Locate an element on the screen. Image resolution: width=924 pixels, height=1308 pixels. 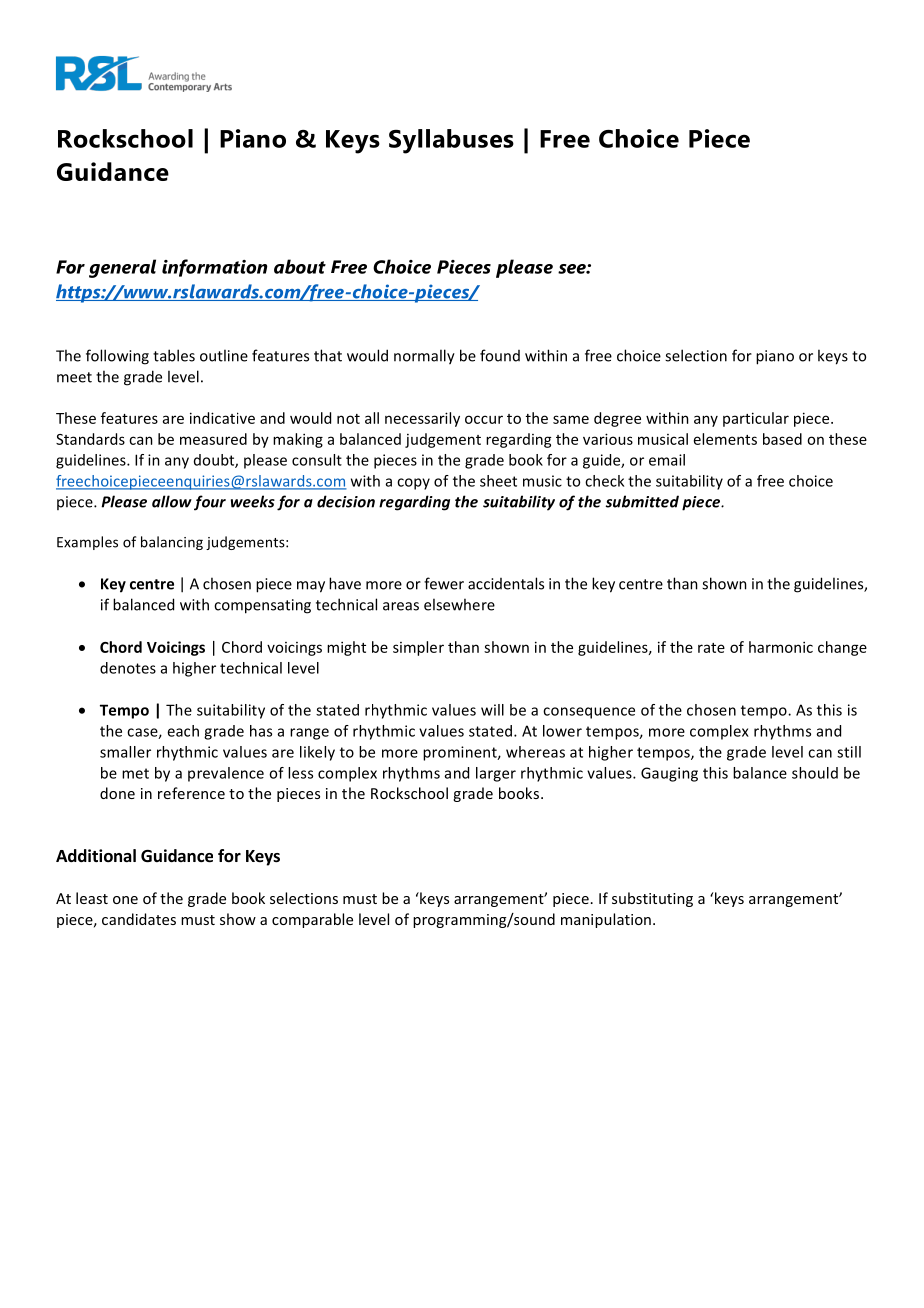
occur is located at coordinates (484, 419).
